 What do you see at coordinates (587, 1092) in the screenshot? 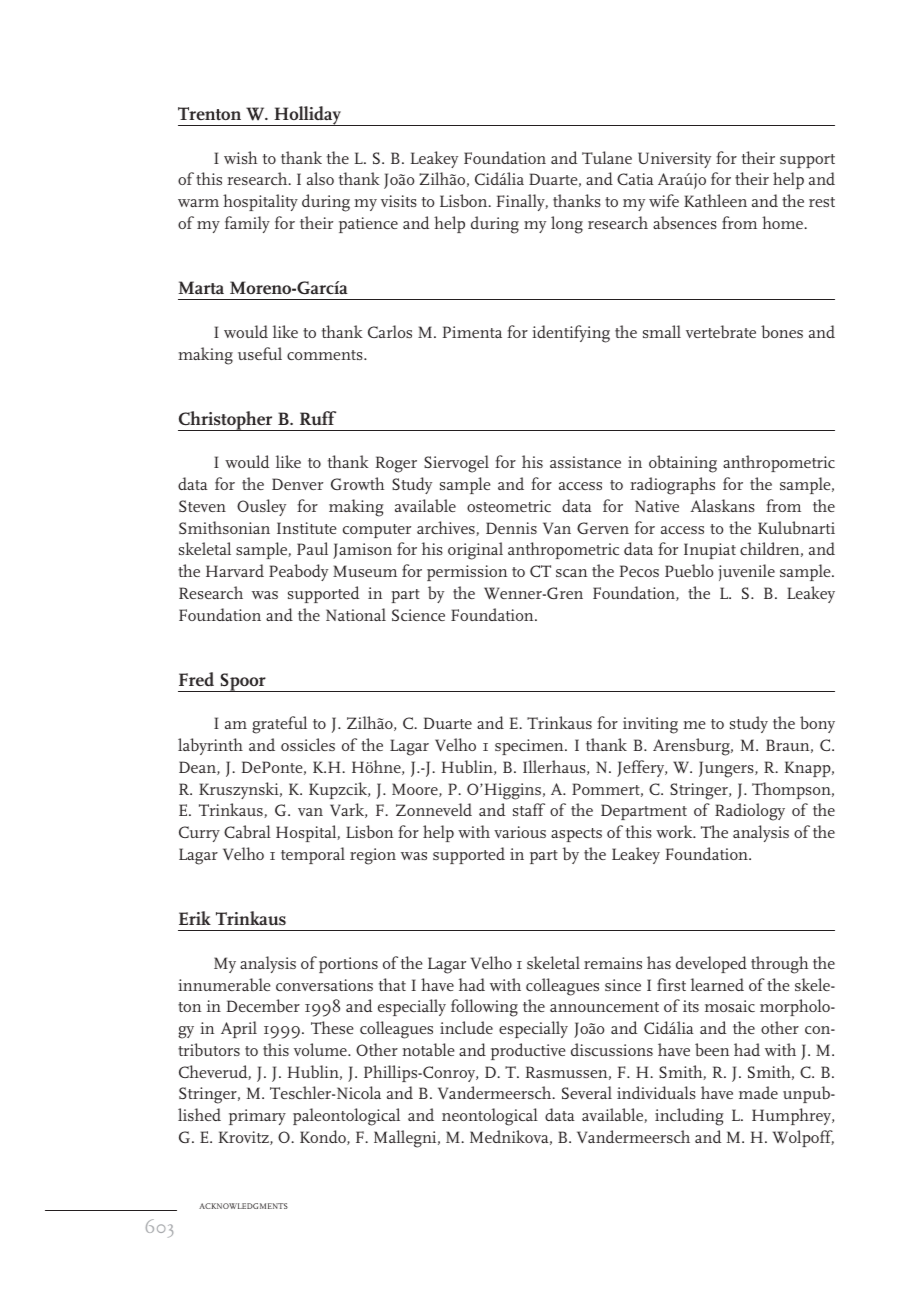
I see `Several` at bounding box center [587, 1092].
